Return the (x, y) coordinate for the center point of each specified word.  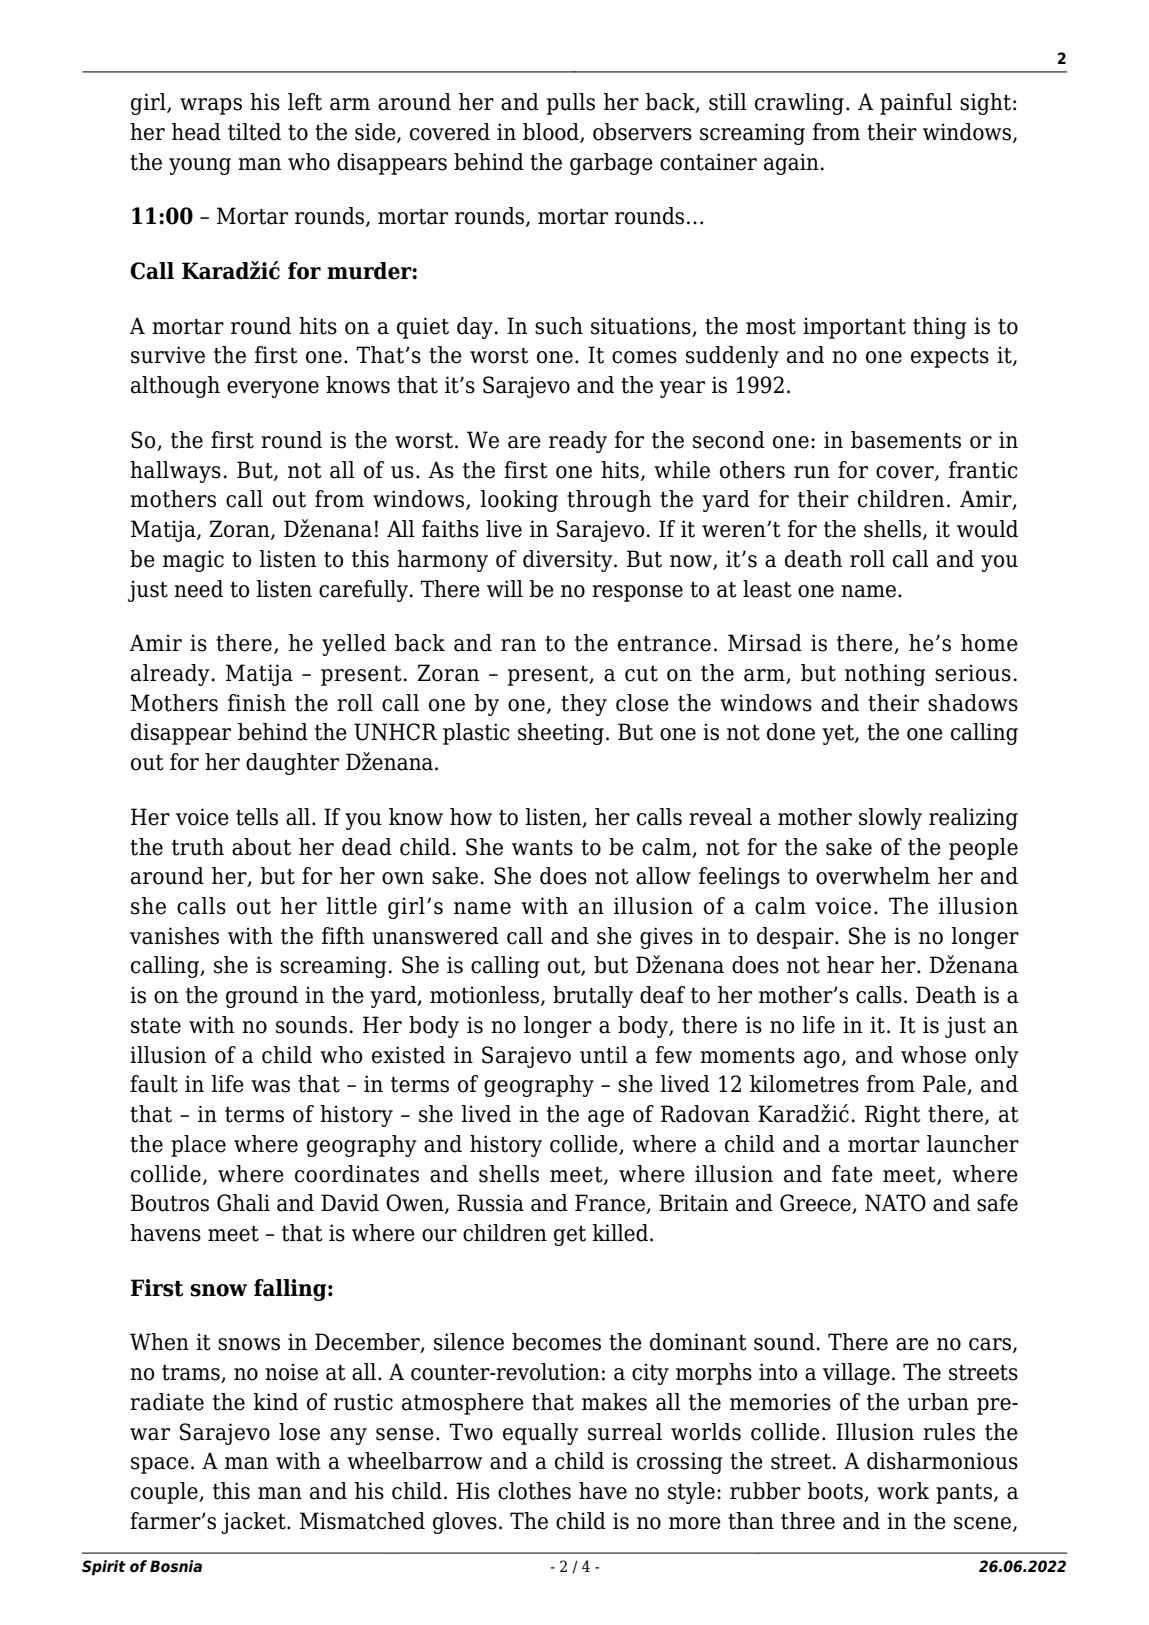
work (903, 1491)
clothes (534, 1491)
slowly (890, 819)
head (196, 132)
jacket (254, 1523)
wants (542, 848)
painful (916, 104)
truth (198, 847)
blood (552, 133)
